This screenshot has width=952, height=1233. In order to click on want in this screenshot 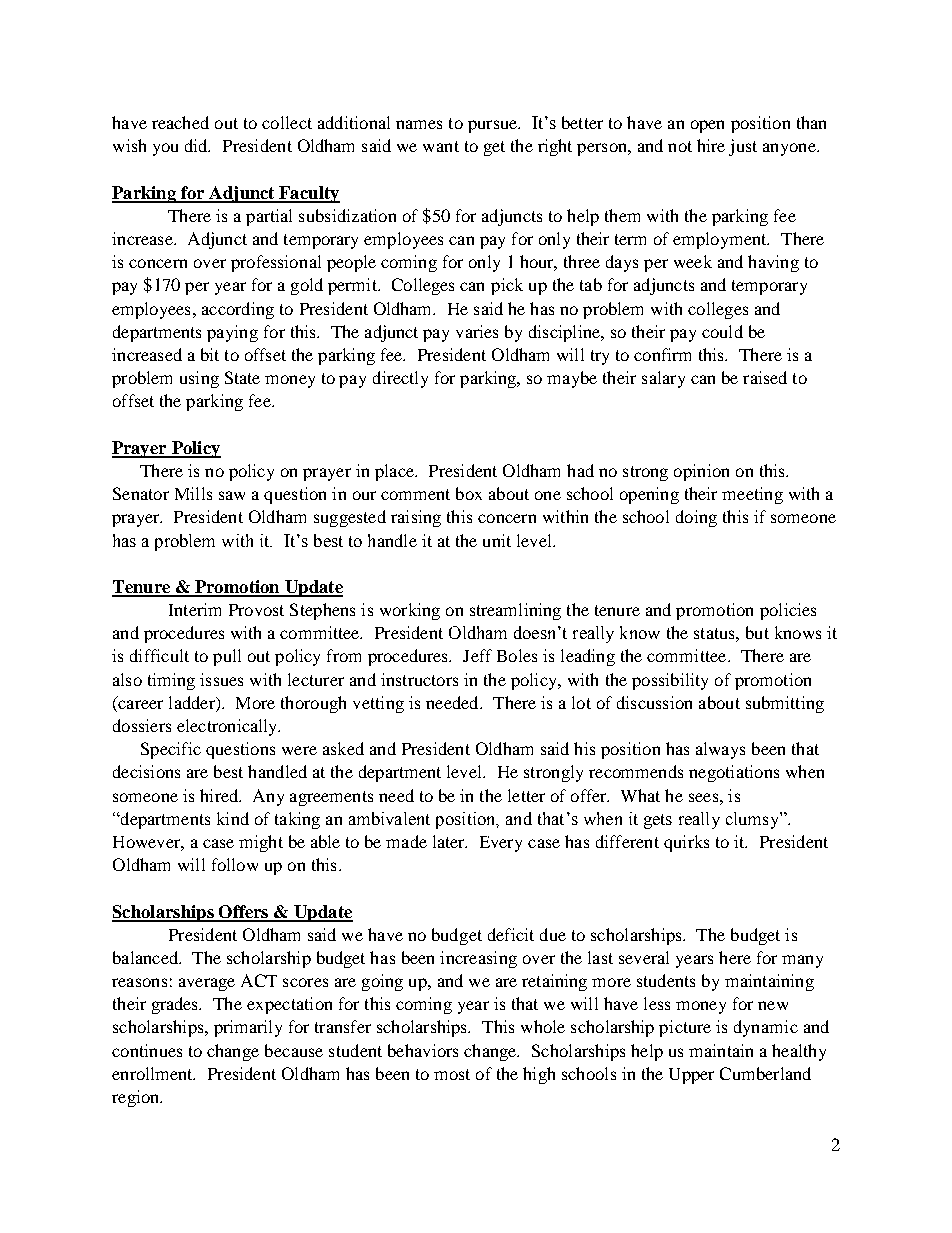, I will do `click(441, 146)`.
